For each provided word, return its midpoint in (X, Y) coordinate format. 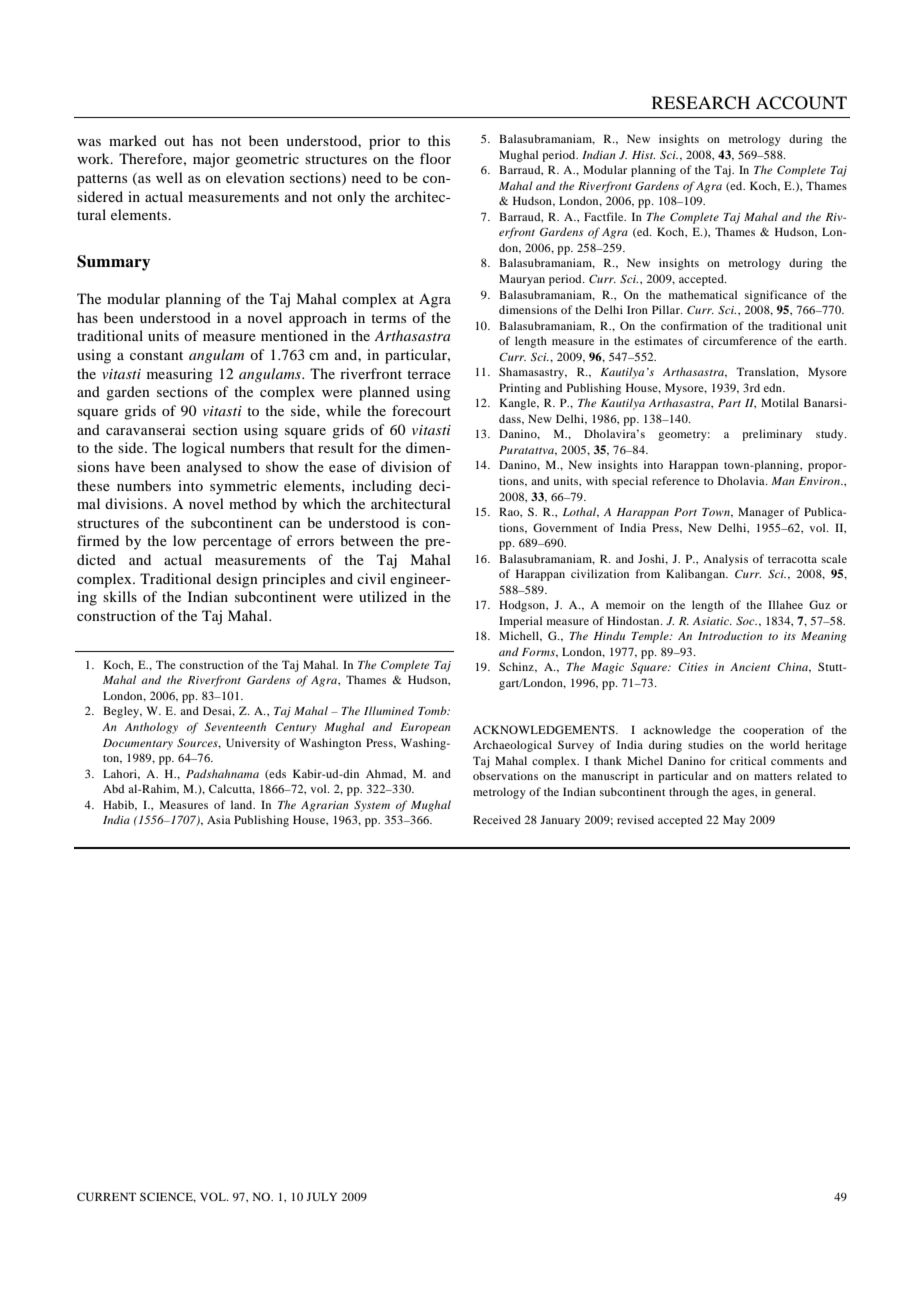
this (439, 140)
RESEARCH (701, 103)
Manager (761, 513)
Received (497, 819)
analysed (214, 468)
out (174, 141)
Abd (113, 788)
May (734, 821)
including (382, 487)
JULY (321, 1196)
